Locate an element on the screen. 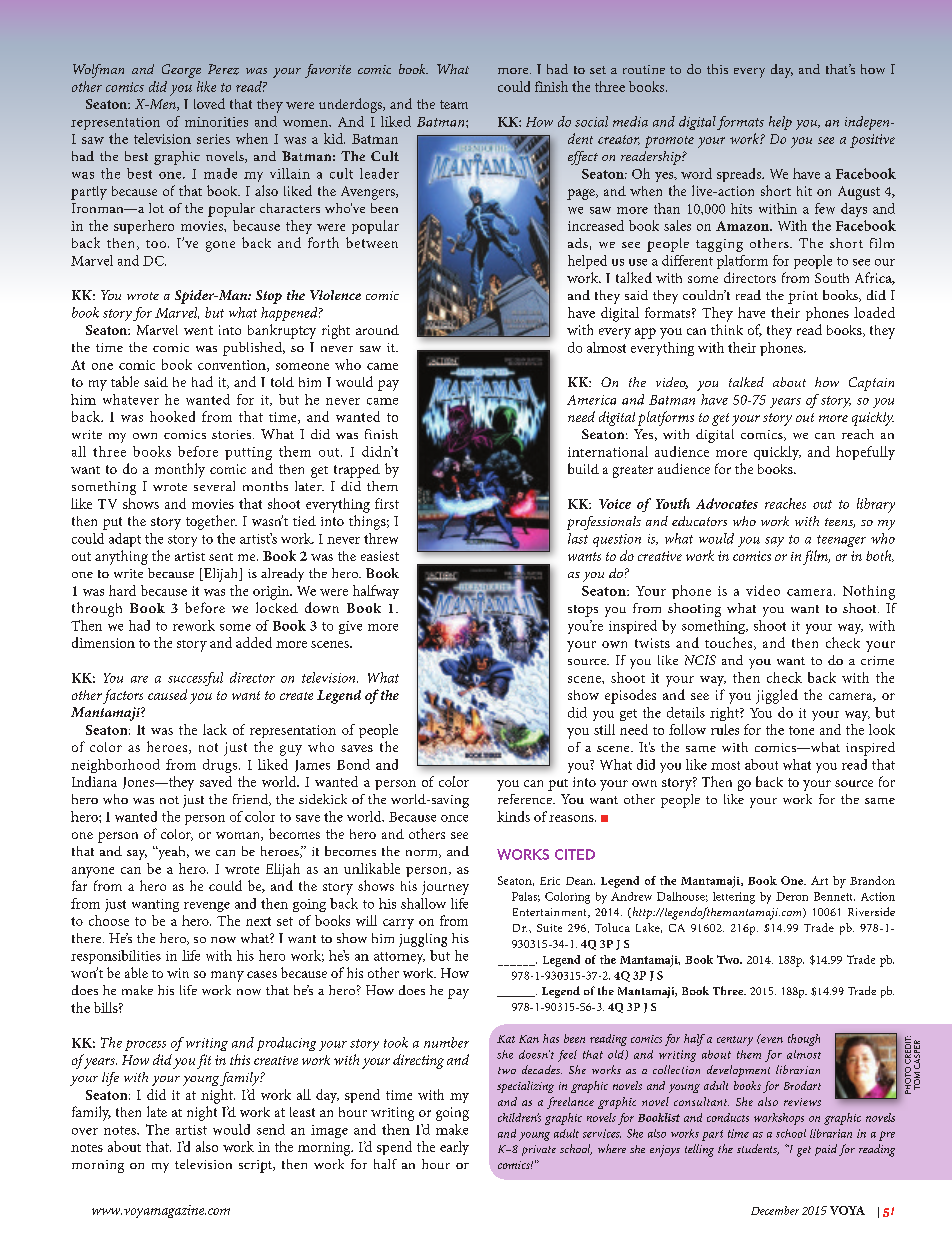  early is located at coordinates (454, 1148).
